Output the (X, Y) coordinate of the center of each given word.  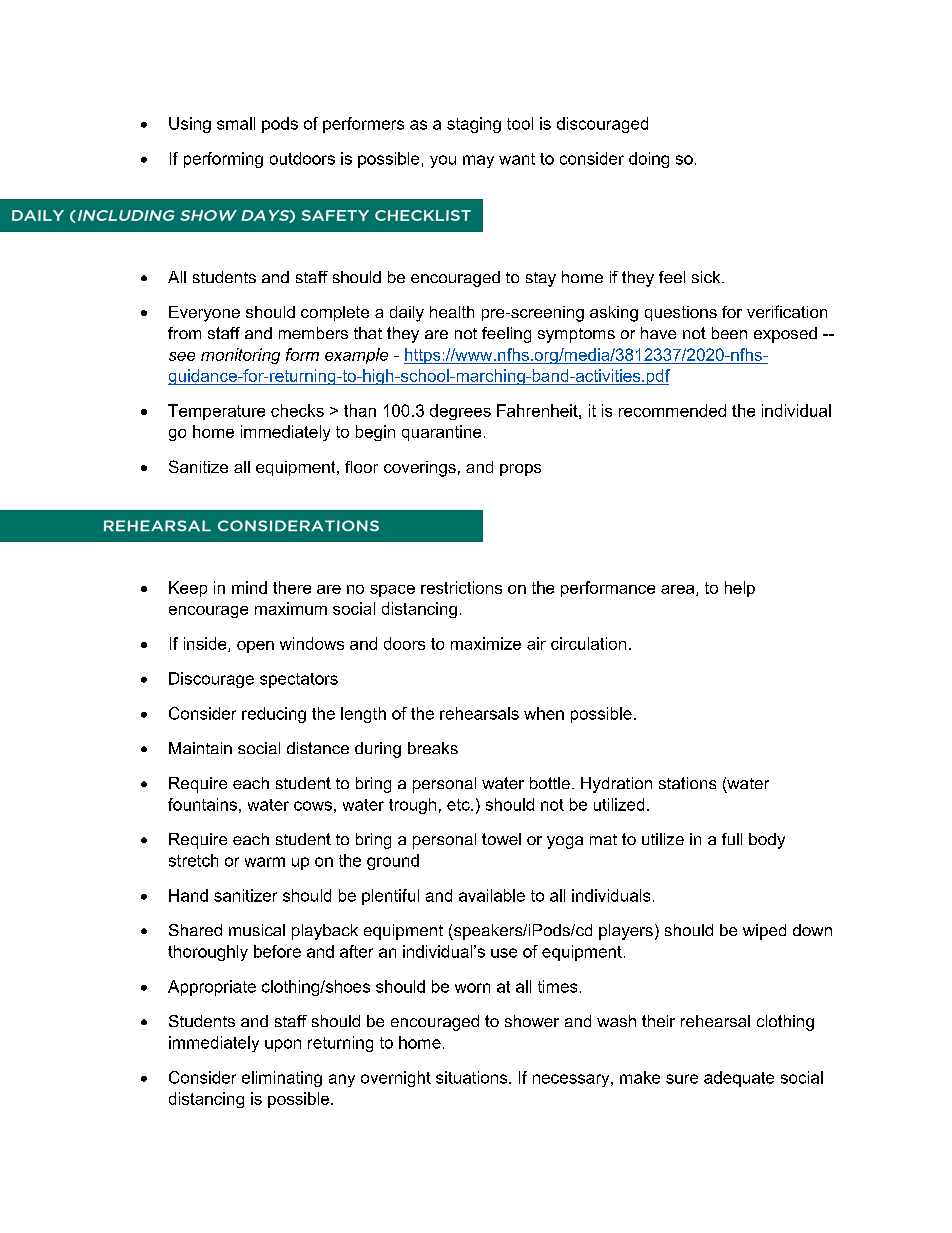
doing (649, 160)
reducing (274, 715)
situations (473, 1077)
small (236, 123)
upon (283, 1045)
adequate (739, 1079)
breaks (433, 748)
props (520, 470)
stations (687, 783)
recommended (672, 410)
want (517, 159)
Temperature (216, 412)
